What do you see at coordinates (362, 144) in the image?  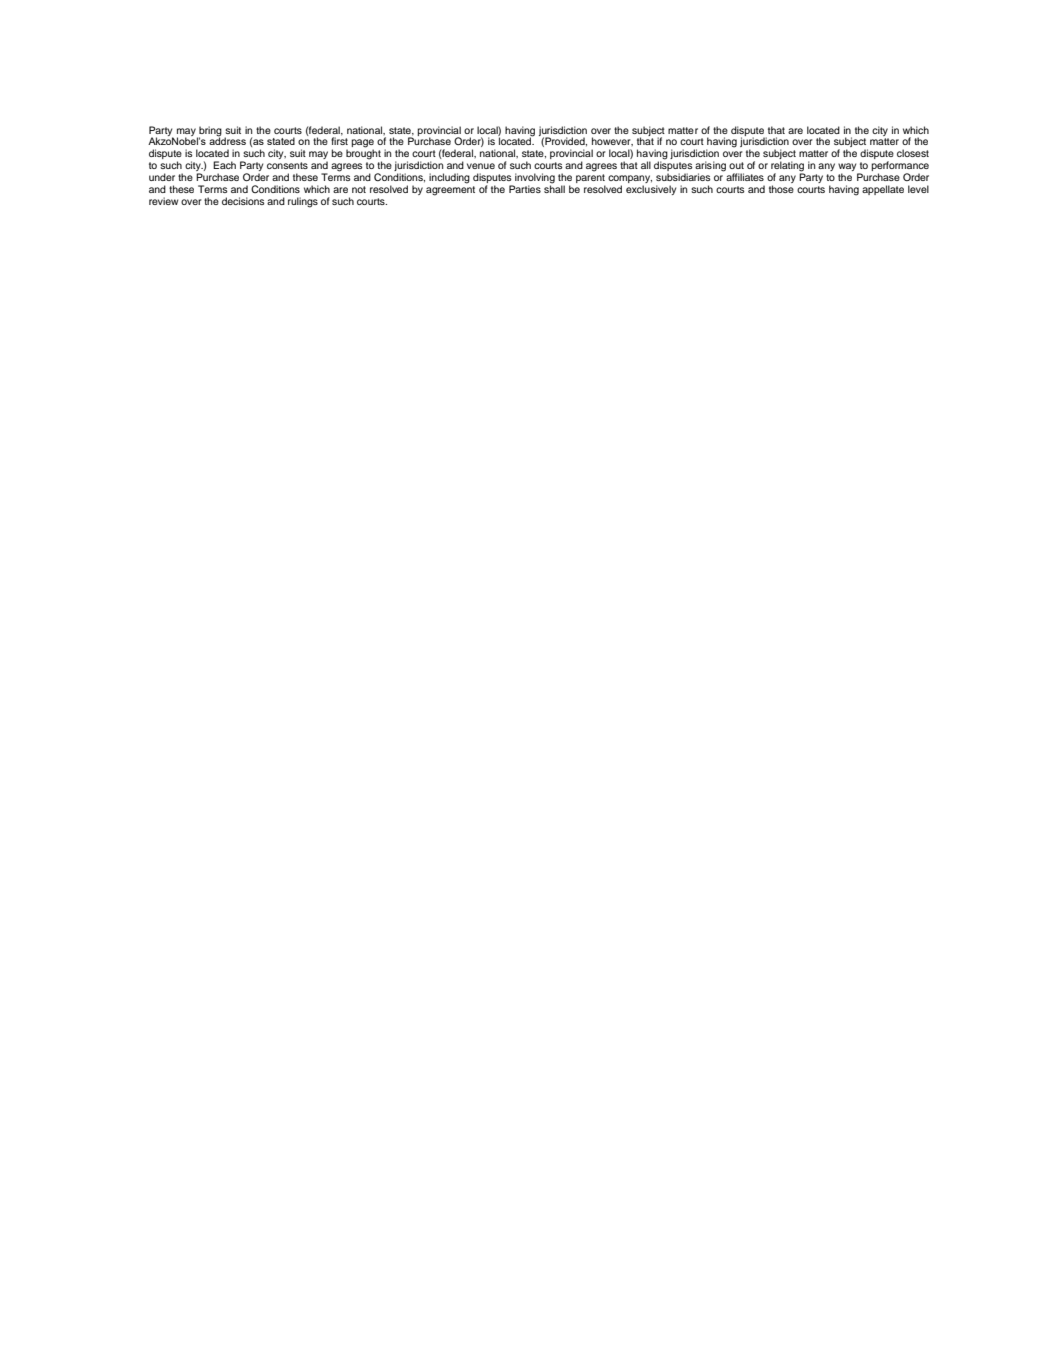 I see `page` at bounding box center [362, 144].
